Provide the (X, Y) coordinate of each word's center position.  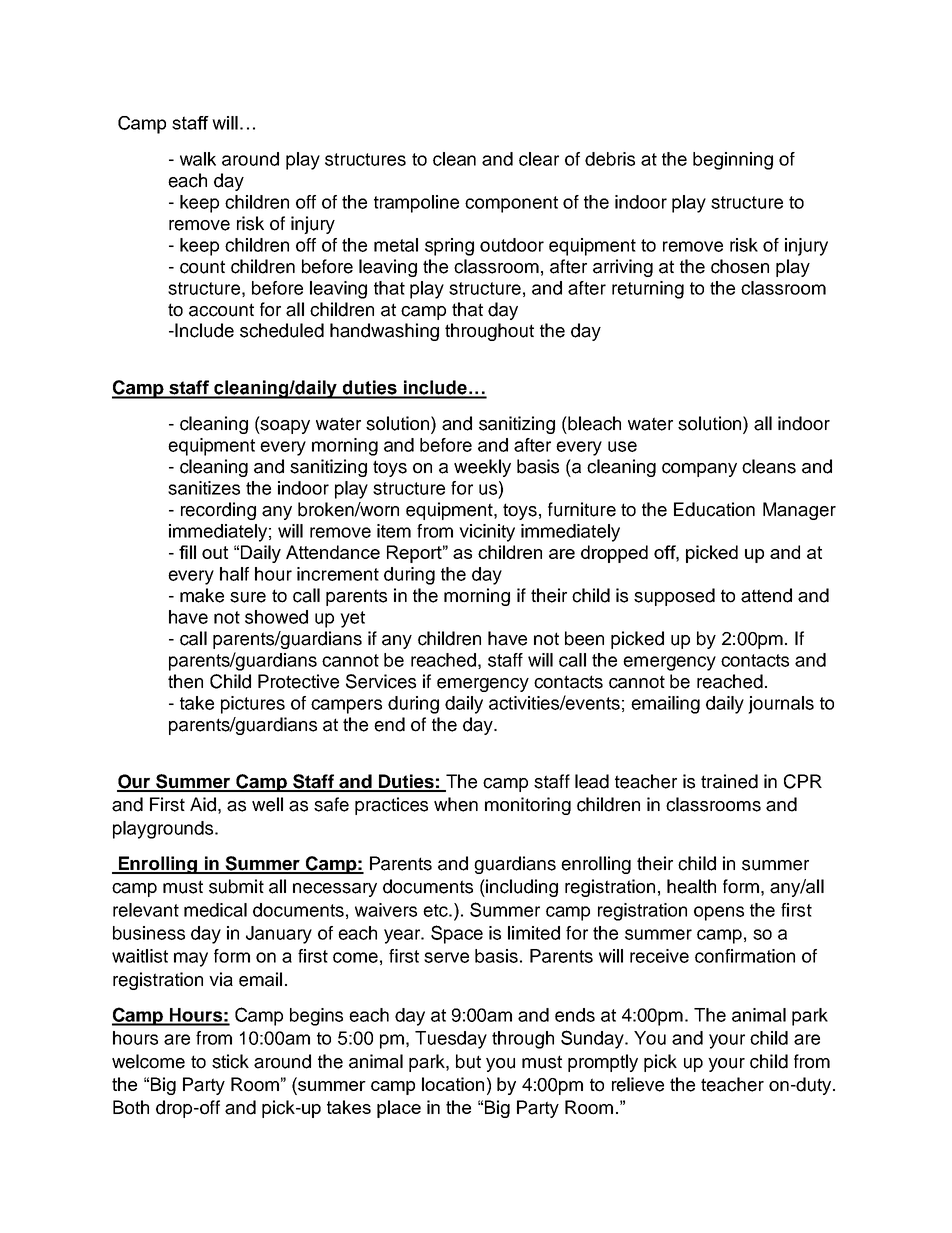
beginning (733, 161)
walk (198, 159)
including (521, 888)
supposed (674, 597)
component (511, 204)
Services (381, 681)
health (691, 886)
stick (230, 1061)
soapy (284, 427)
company (699, 470)
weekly (482, 468)
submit (236, 886)
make (202, 595)
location (453, 1084)
